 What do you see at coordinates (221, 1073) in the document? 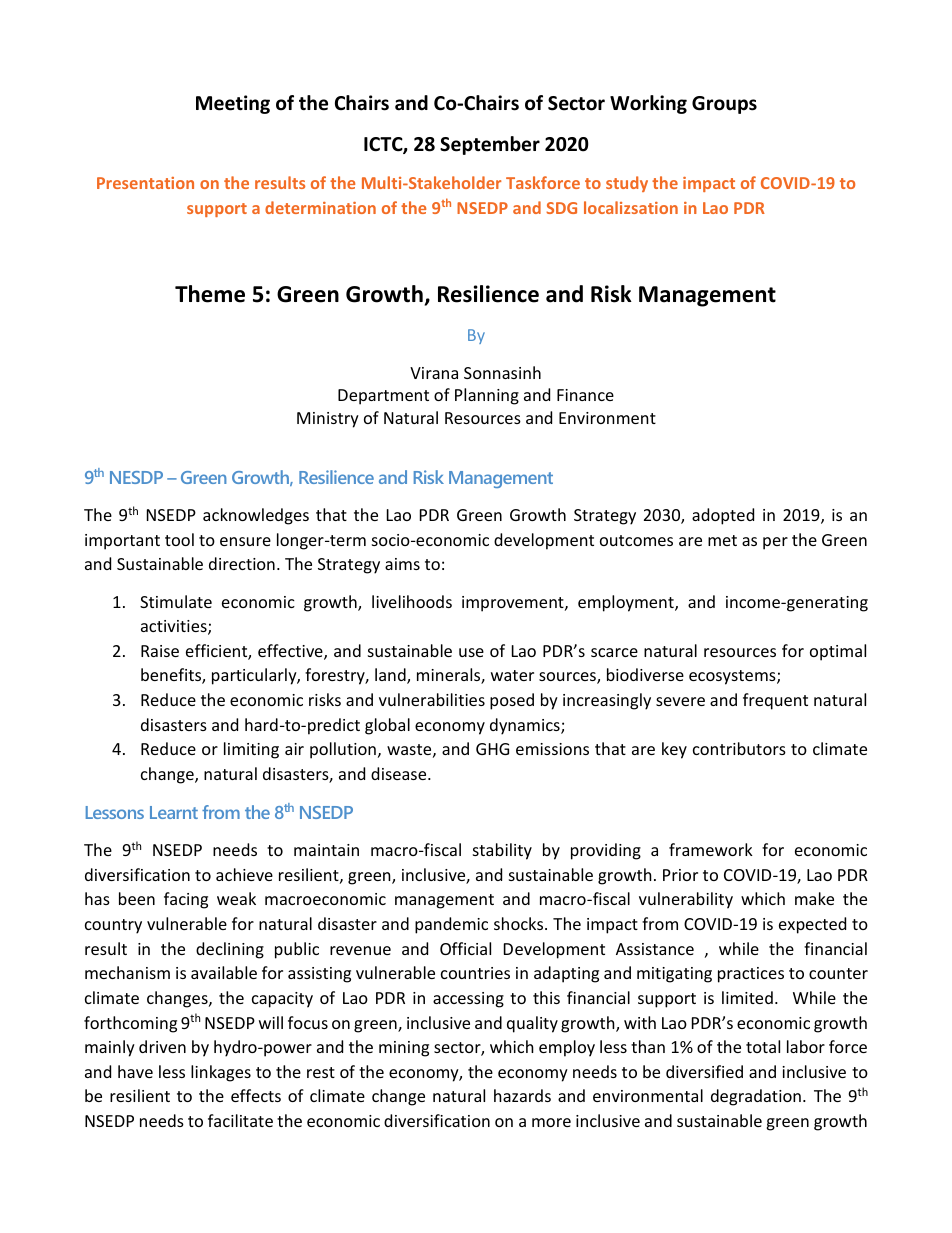
I see `linkages` at bounding box center [221, 1073].
